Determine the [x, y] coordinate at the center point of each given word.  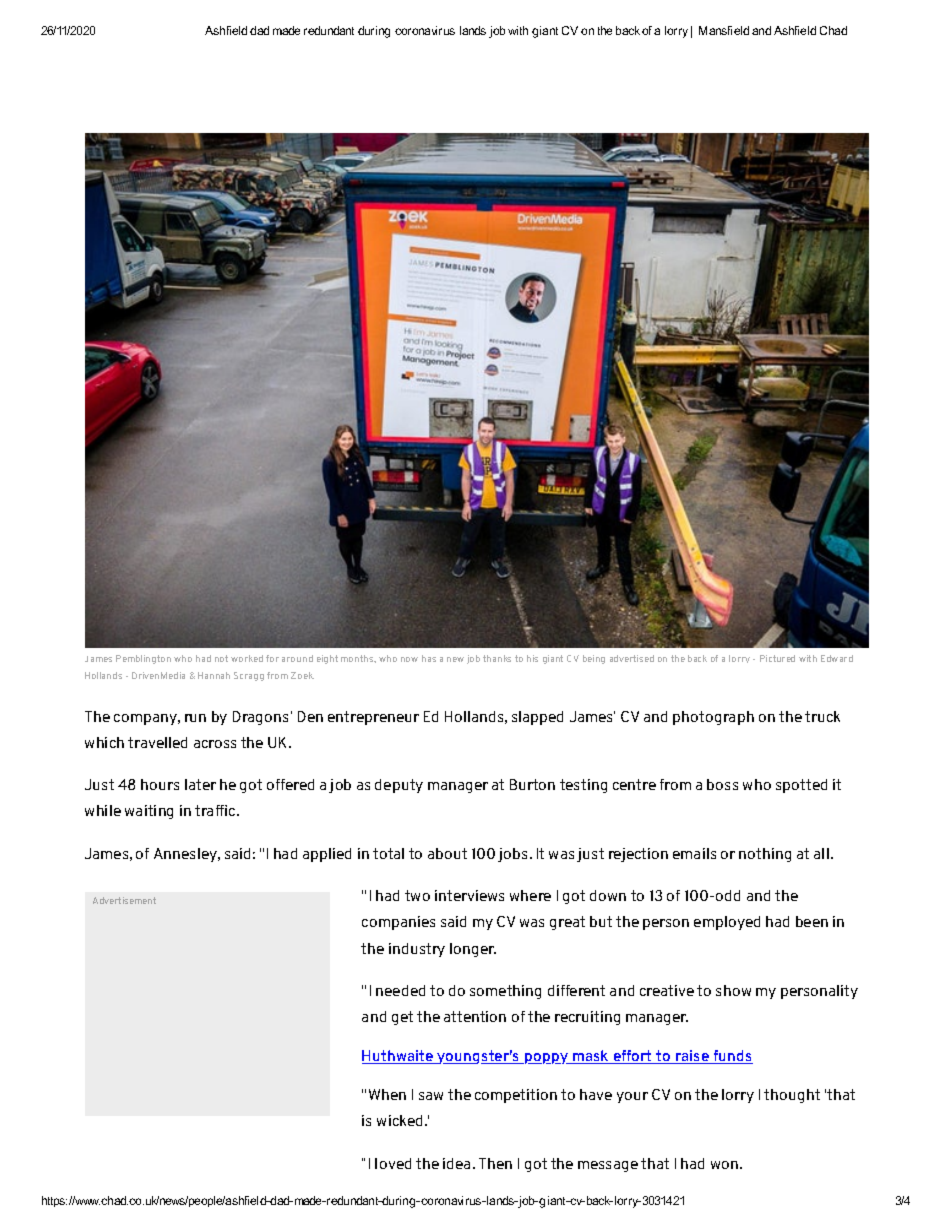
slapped [537, 718]
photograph [713, 718]
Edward [837, 658]
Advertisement [124, 900]
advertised [632, 658]
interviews [469, 895]
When [387, 1094]
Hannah [214, 675]
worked [247, 658]
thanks [497, 658]
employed [727, 923]
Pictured [777, 658]
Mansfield [724, 30]
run [195, 718]
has [429, 658]
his [532, 658]
